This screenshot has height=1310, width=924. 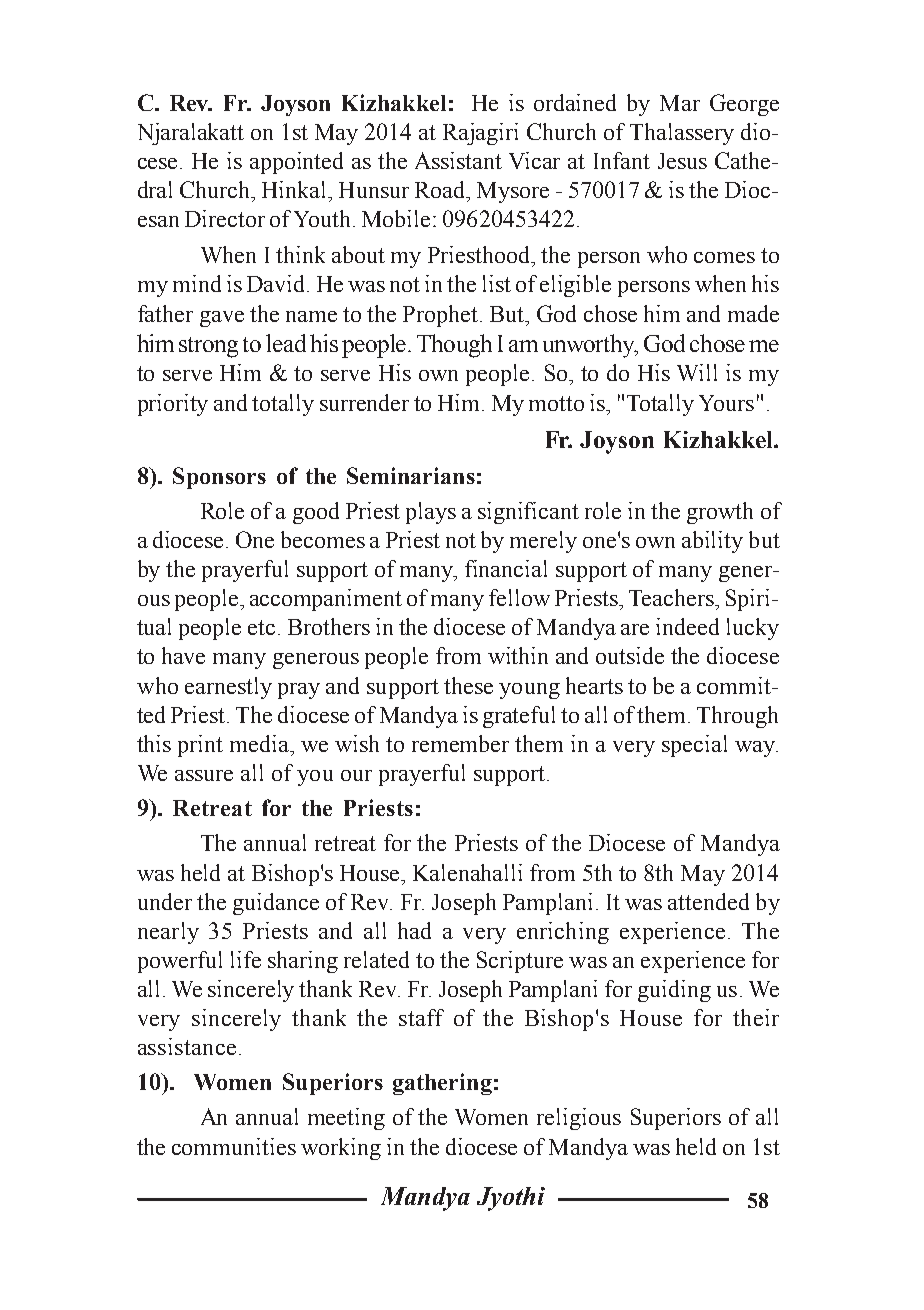 I want to click on Jesus, so click(x=682, y=161).
